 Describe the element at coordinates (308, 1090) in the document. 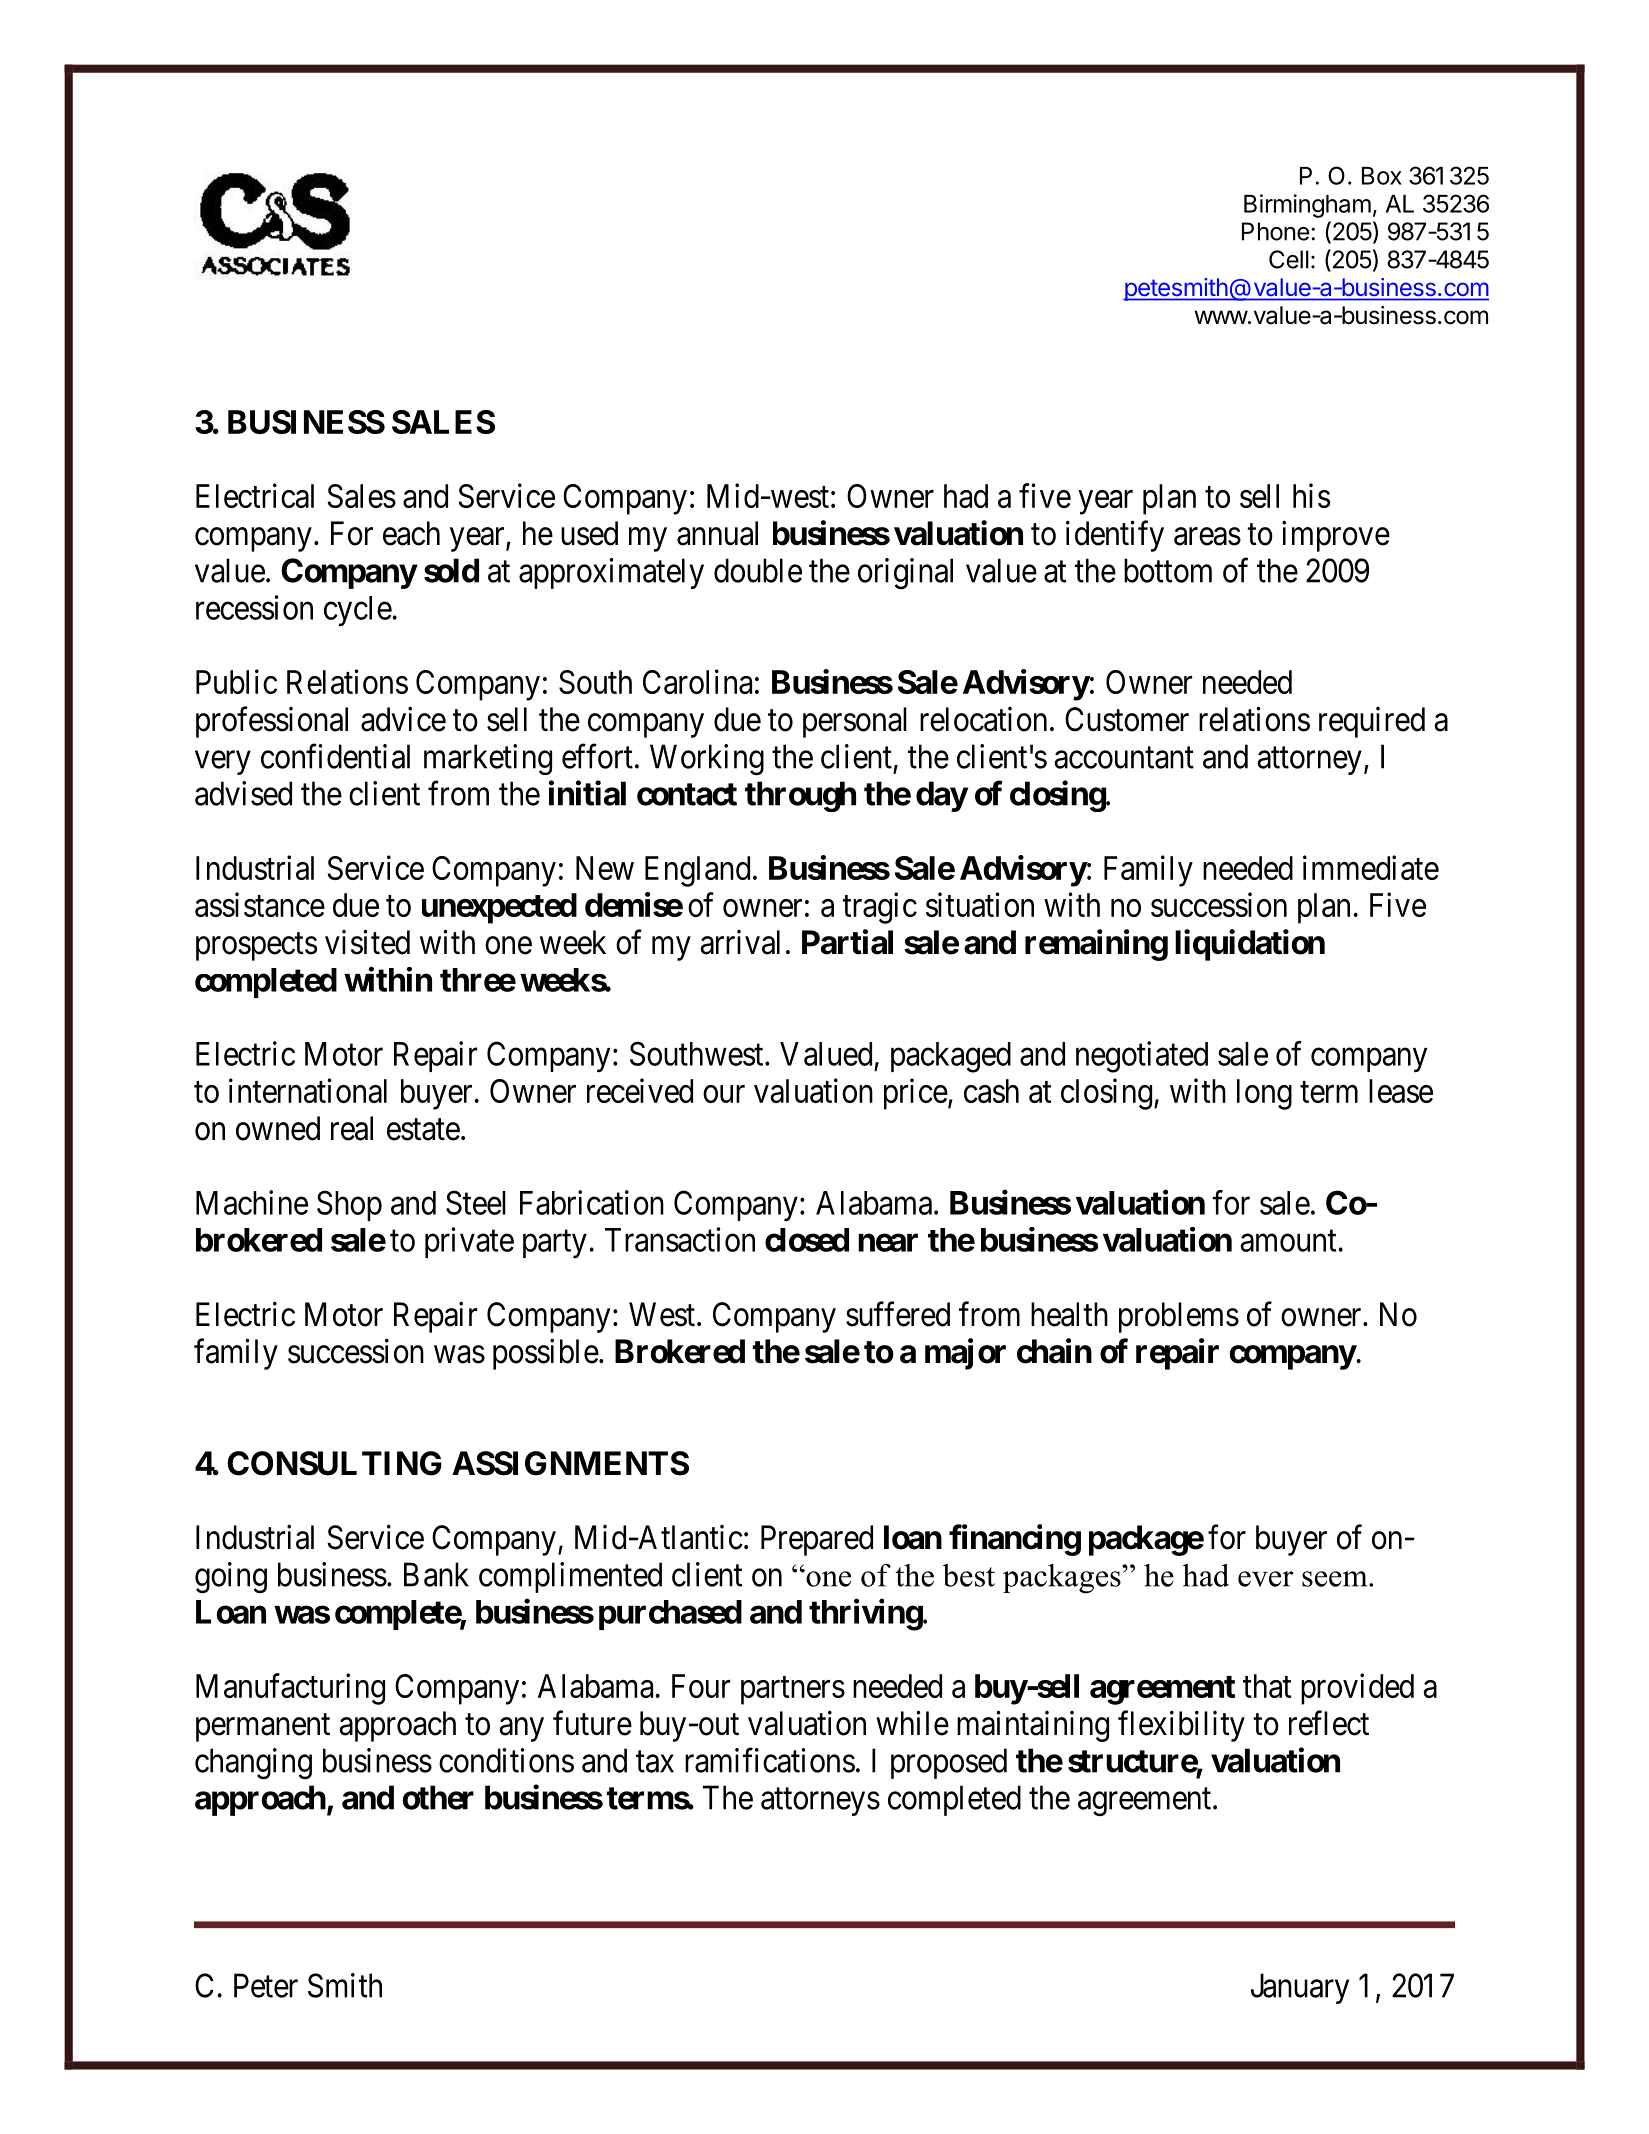

I see `international` at that location.
